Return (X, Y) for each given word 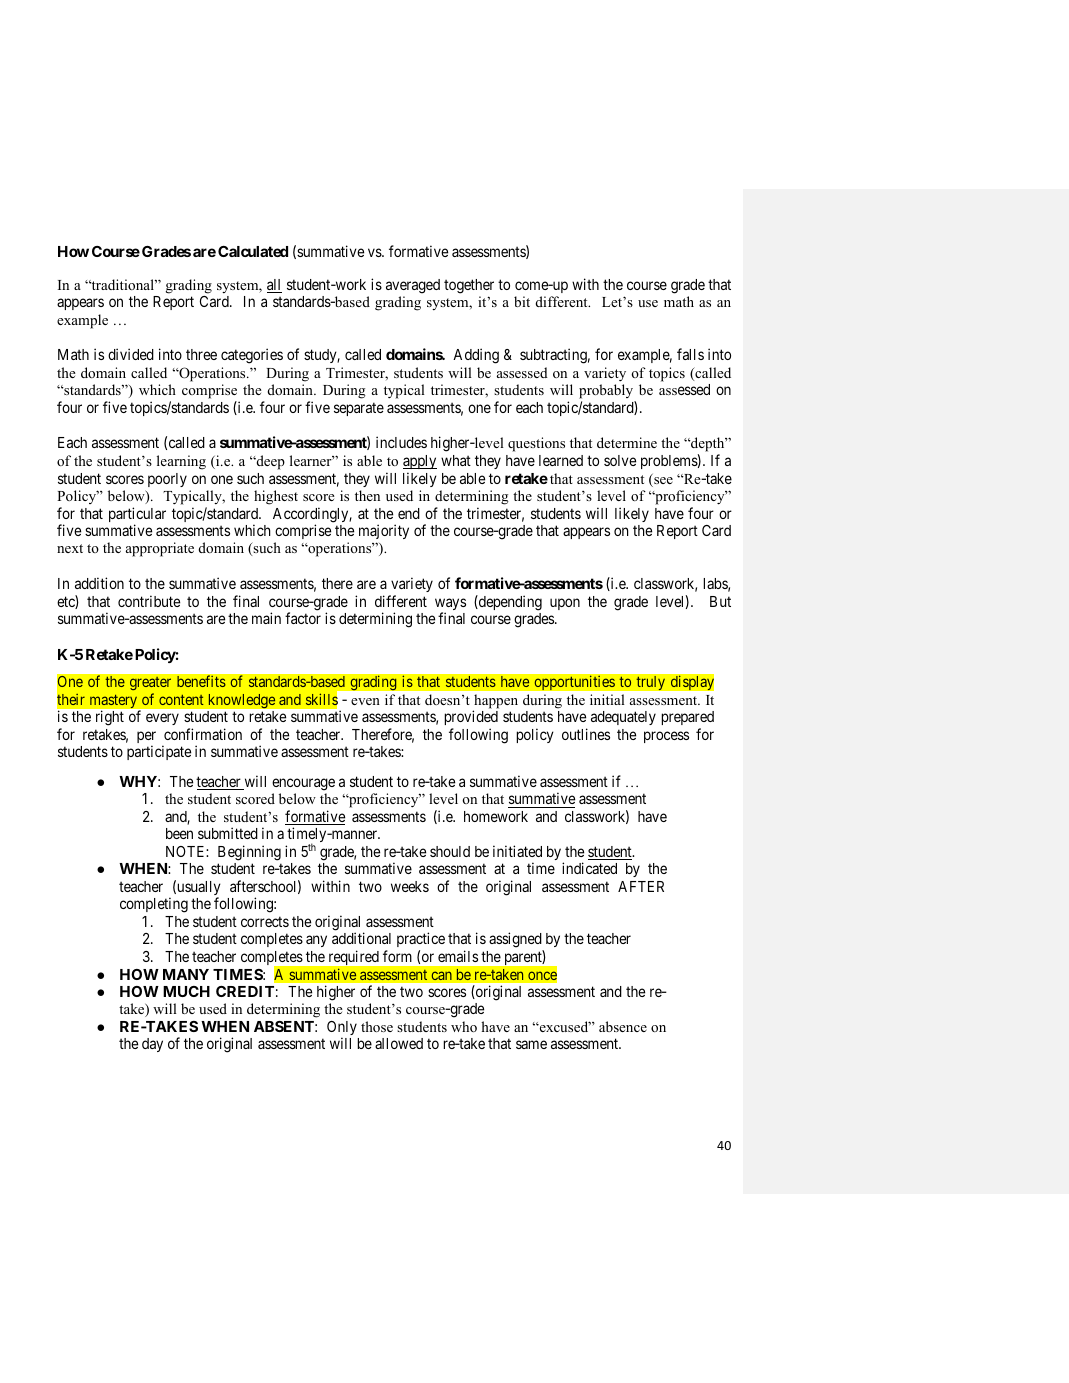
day (152, 1045)
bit (522, 301)
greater (150, 685)
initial (607, 699)
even (365, 701)
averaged (413, 286)
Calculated (253, 251)
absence (623, 1026)
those (377, 1026)
